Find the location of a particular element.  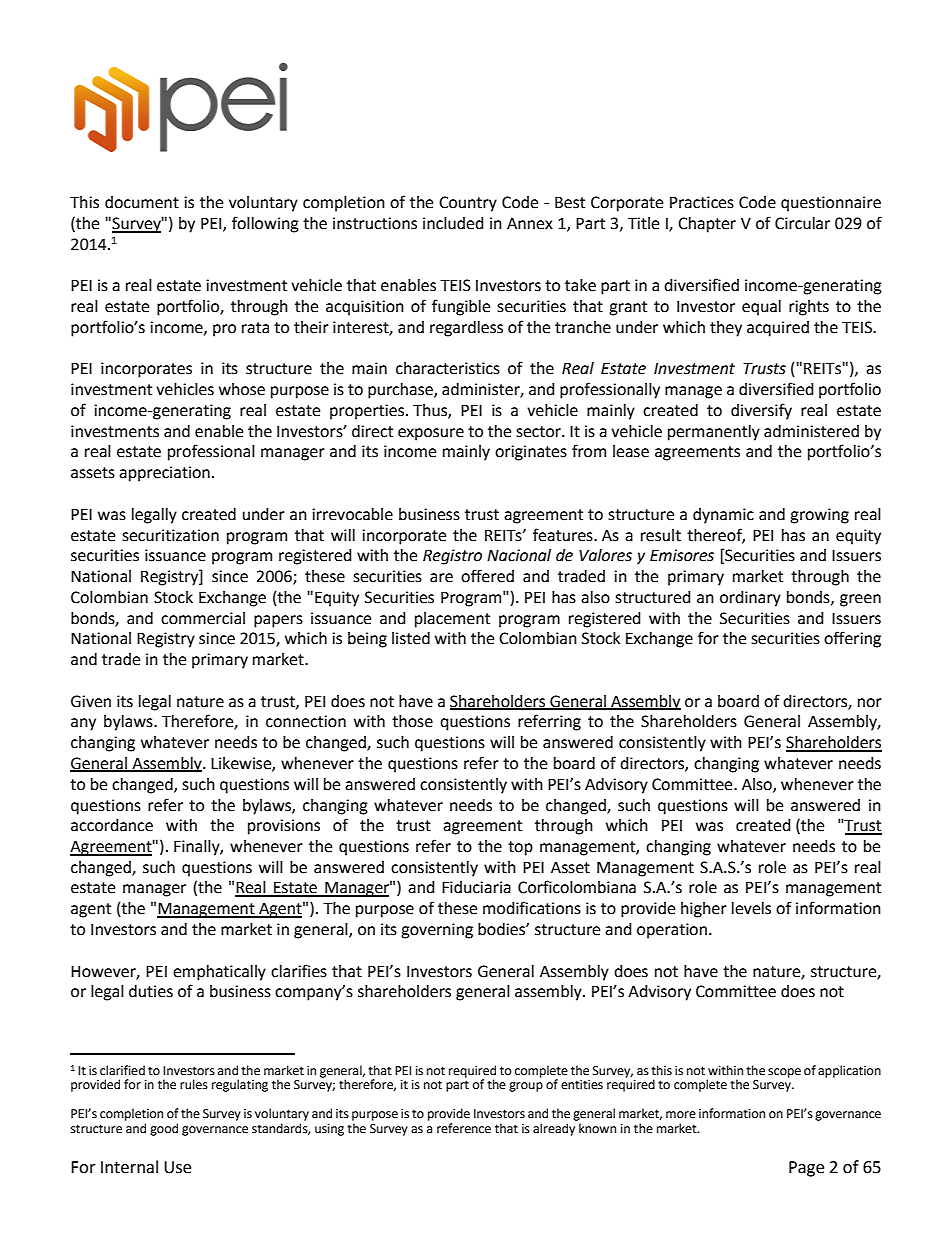

document is located at coordinates (142, 202).
